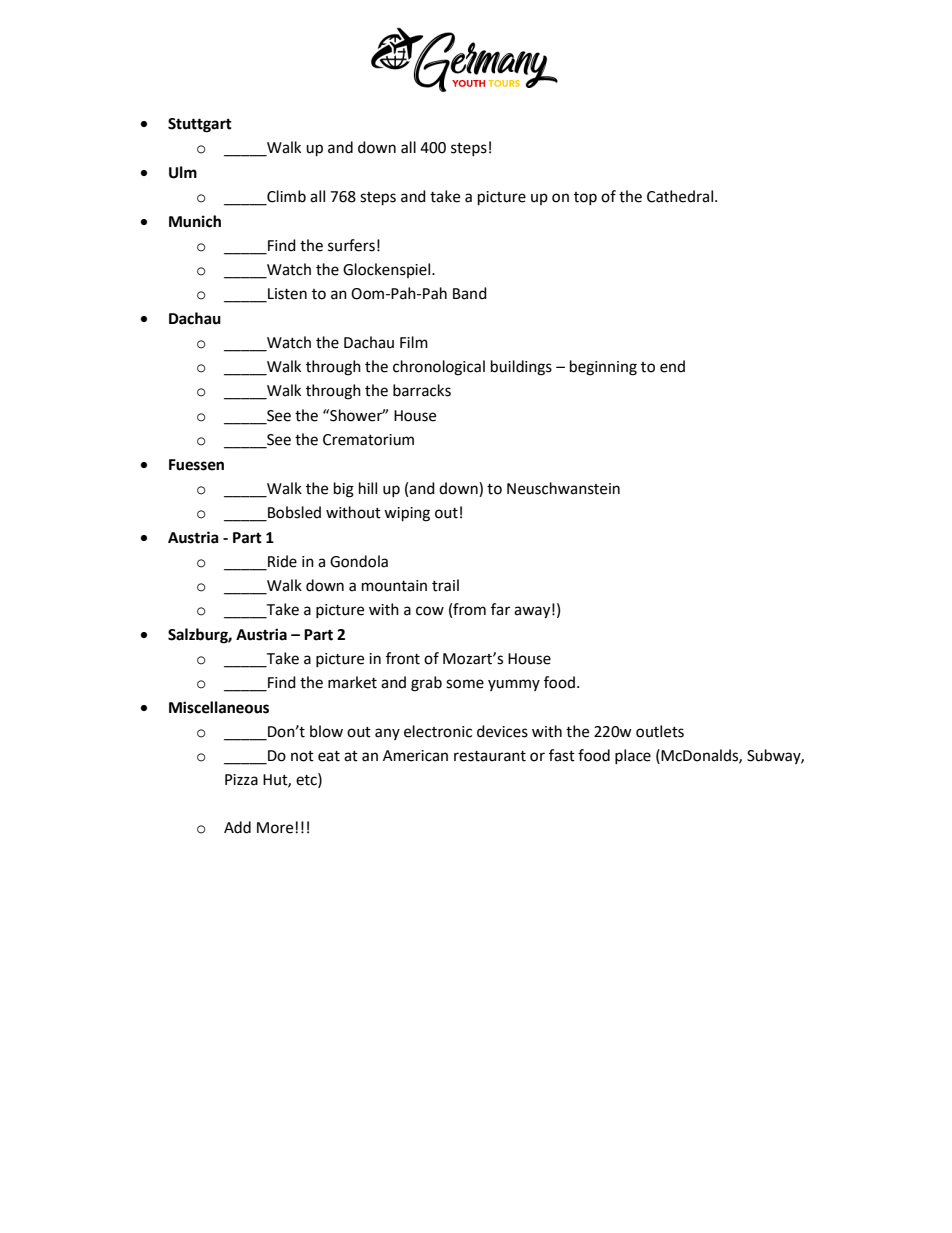 The height and width of the page is (1233, 952). Describe the element at coordinates (351, 245) in the page. I see `surfers` at that location.
